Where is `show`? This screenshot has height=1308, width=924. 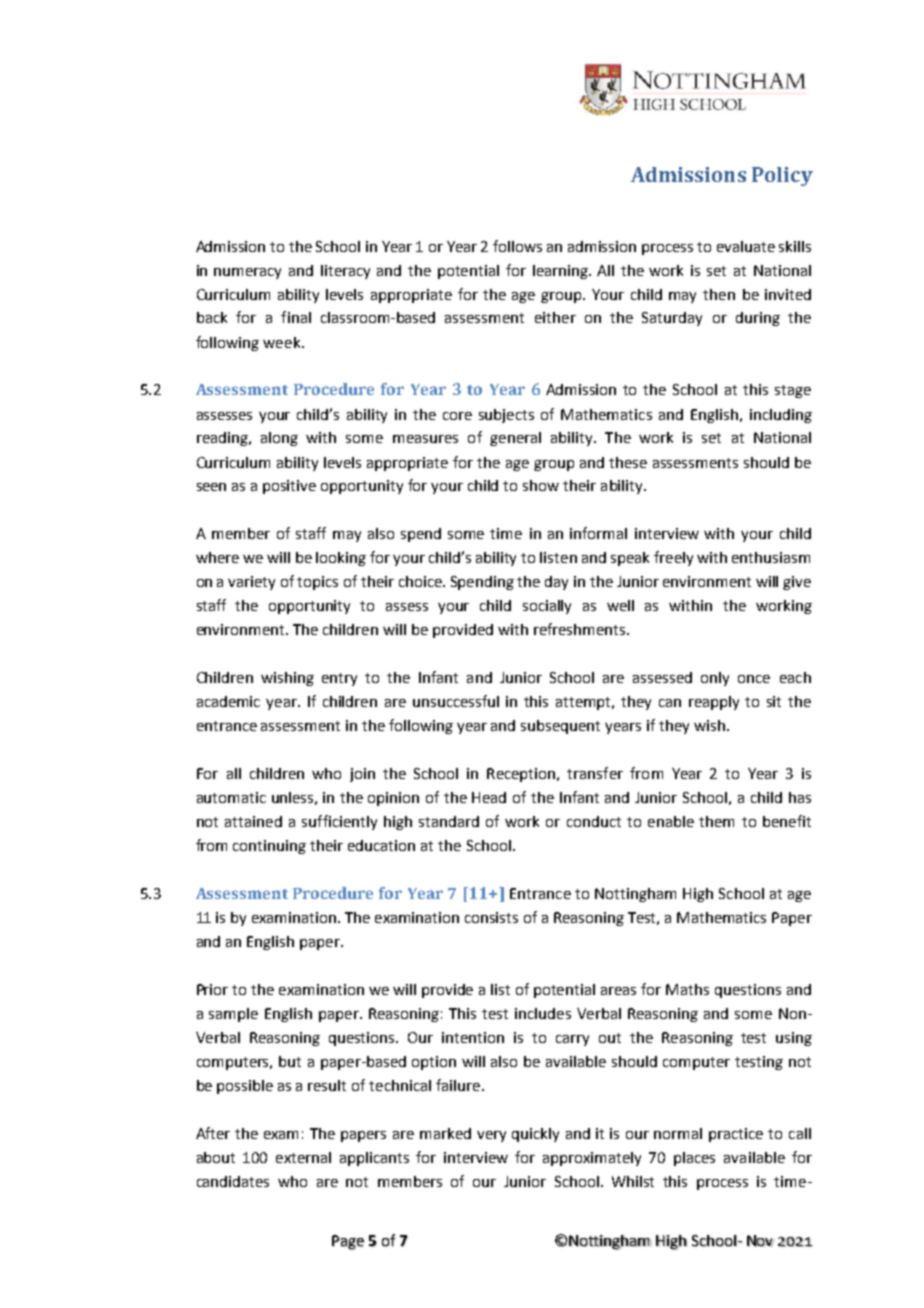 show is located at coordinates (541, 485).
